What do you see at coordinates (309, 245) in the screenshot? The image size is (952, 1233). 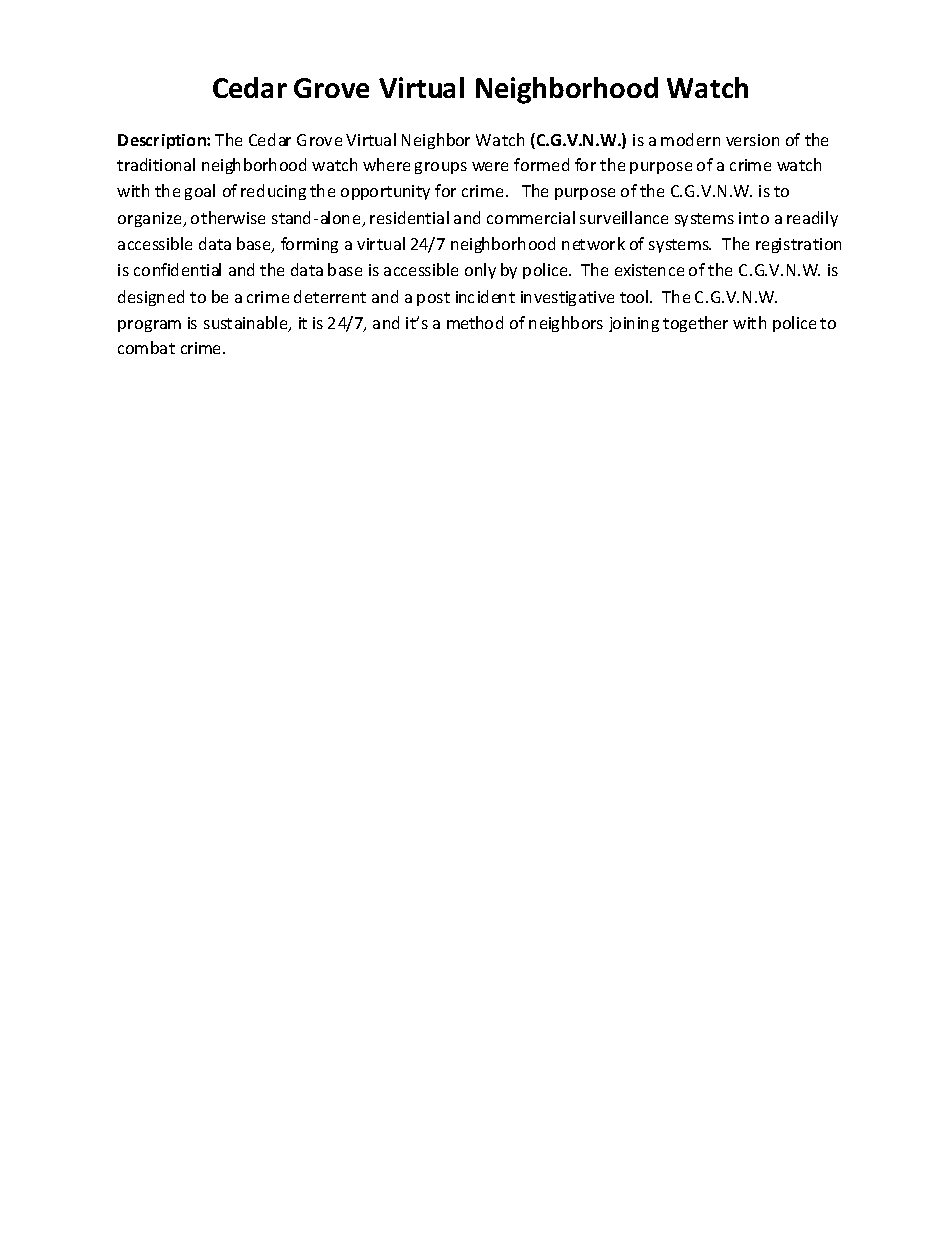 I see `forming` at bounding box center [309, 245].
